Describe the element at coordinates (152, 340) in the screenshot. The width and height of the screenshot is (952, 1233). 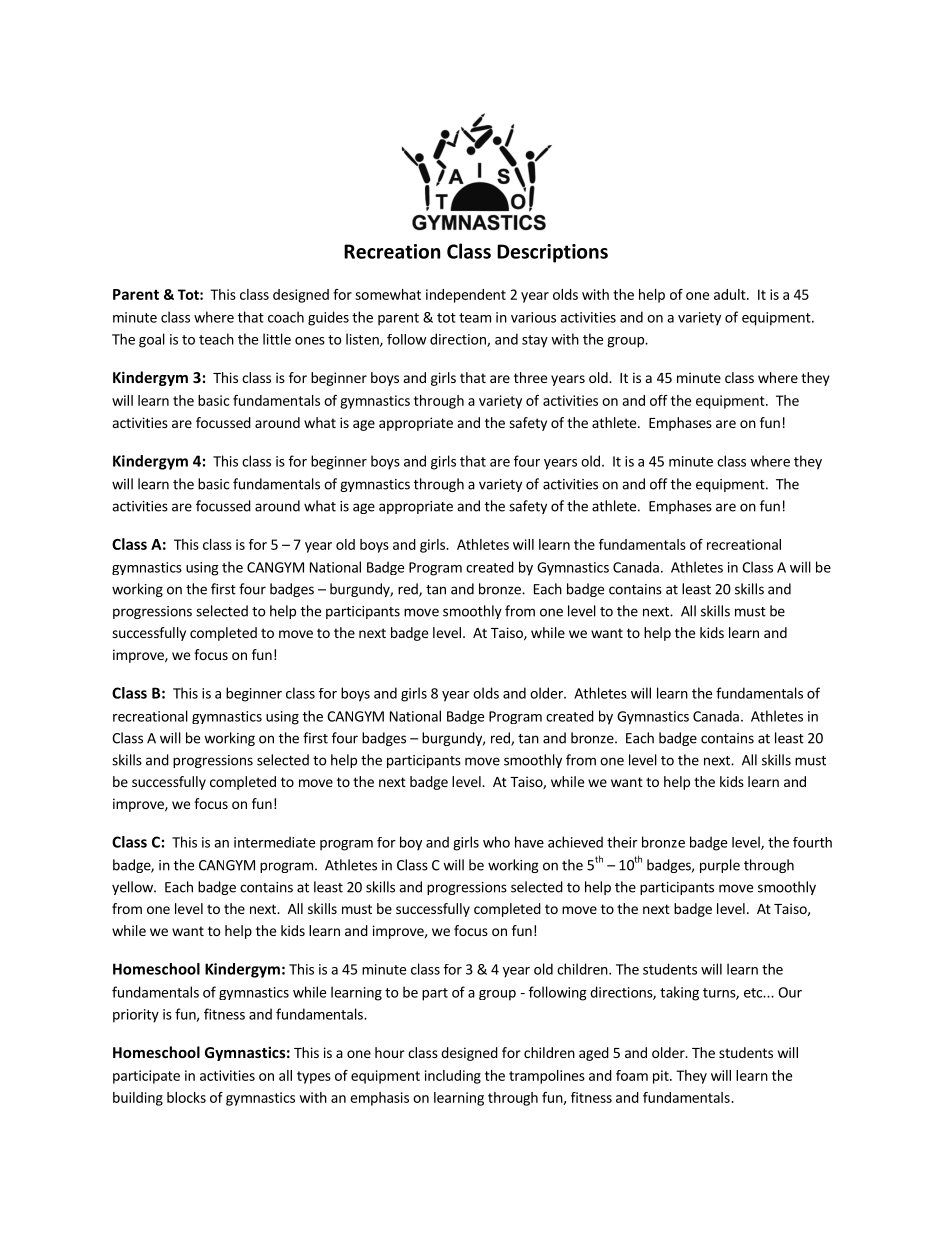
I see `goal` at that location.
